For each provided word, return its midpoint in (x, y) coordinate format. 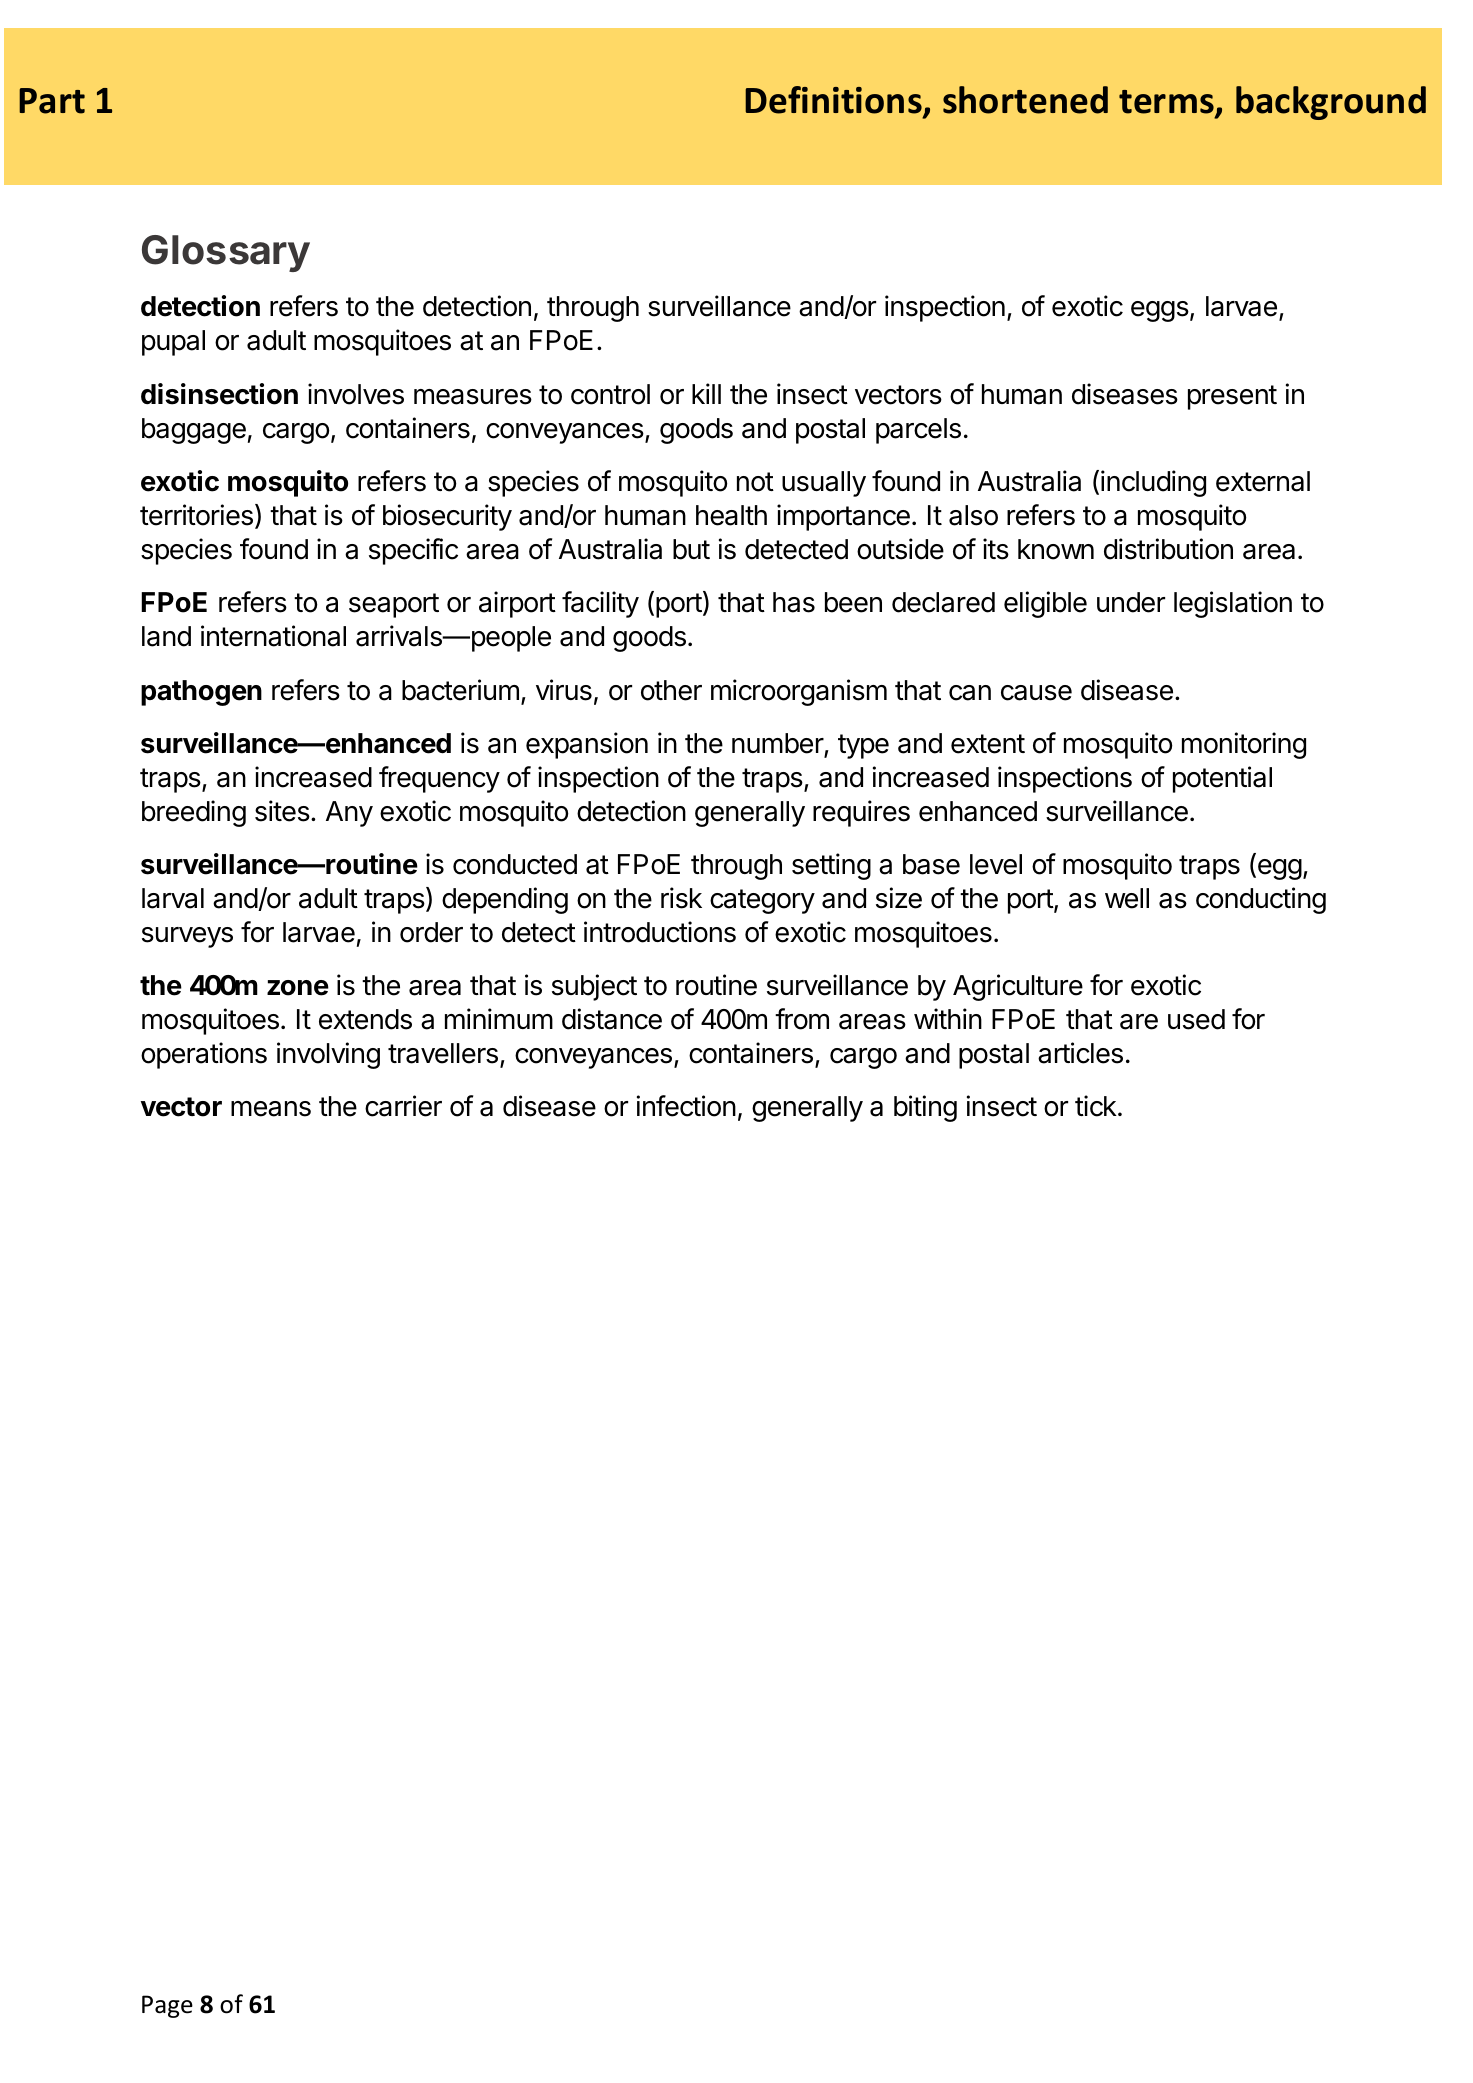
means (271, 1109)
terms (1167, 103)
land (166, 636)
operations (204, 1055)
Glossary (226, 253)
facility (600, 604)
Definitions (834, 101)
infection (686, 1106)
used (1196, 1019)
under (1131, 602)
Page (167, 2006)
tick (1096, 1106)
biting (925, 1108)
